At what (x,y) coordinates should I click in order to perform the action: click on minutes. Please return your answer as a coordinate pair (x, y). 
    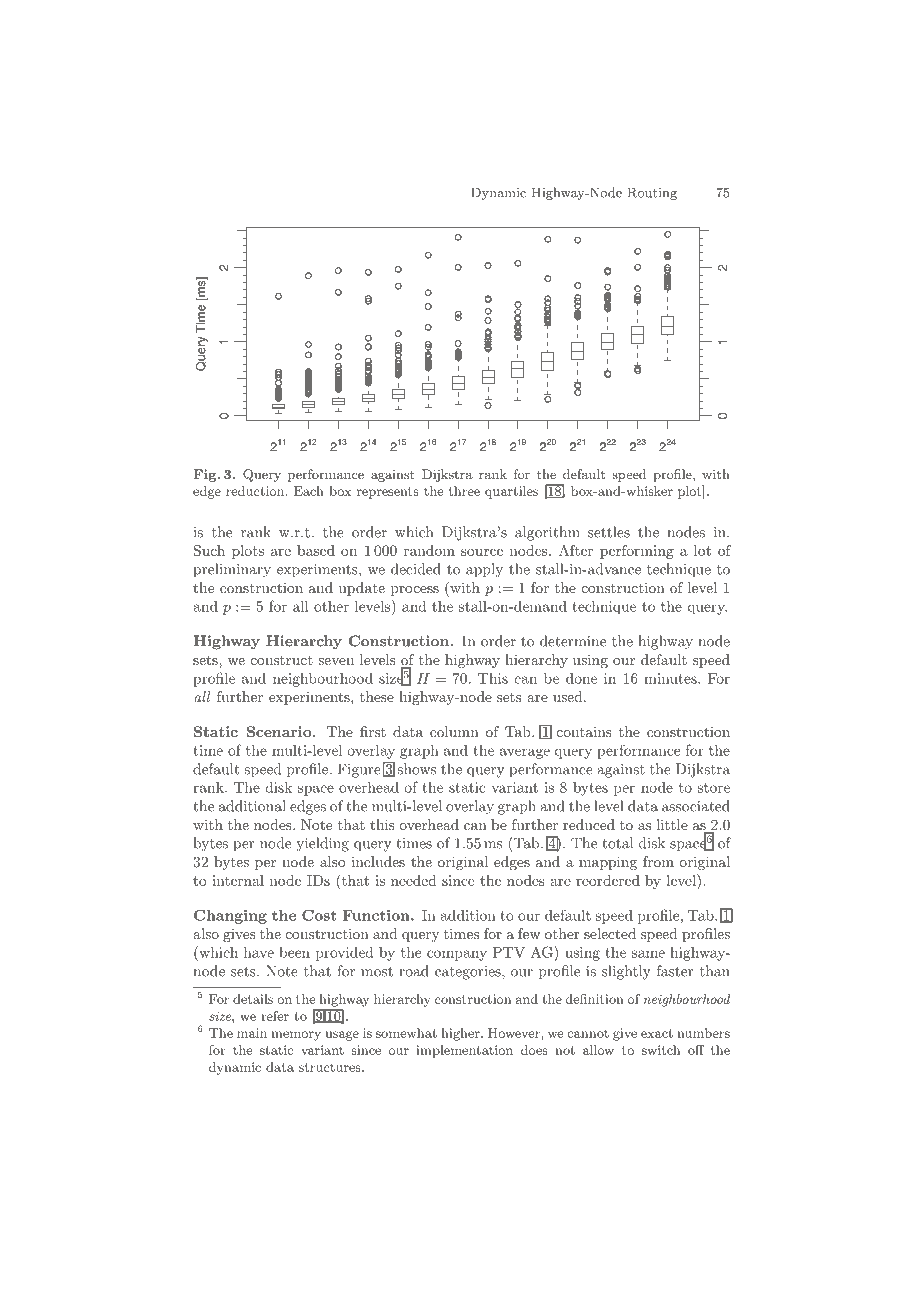
    Looking at the image, I should click on (671, 678).
